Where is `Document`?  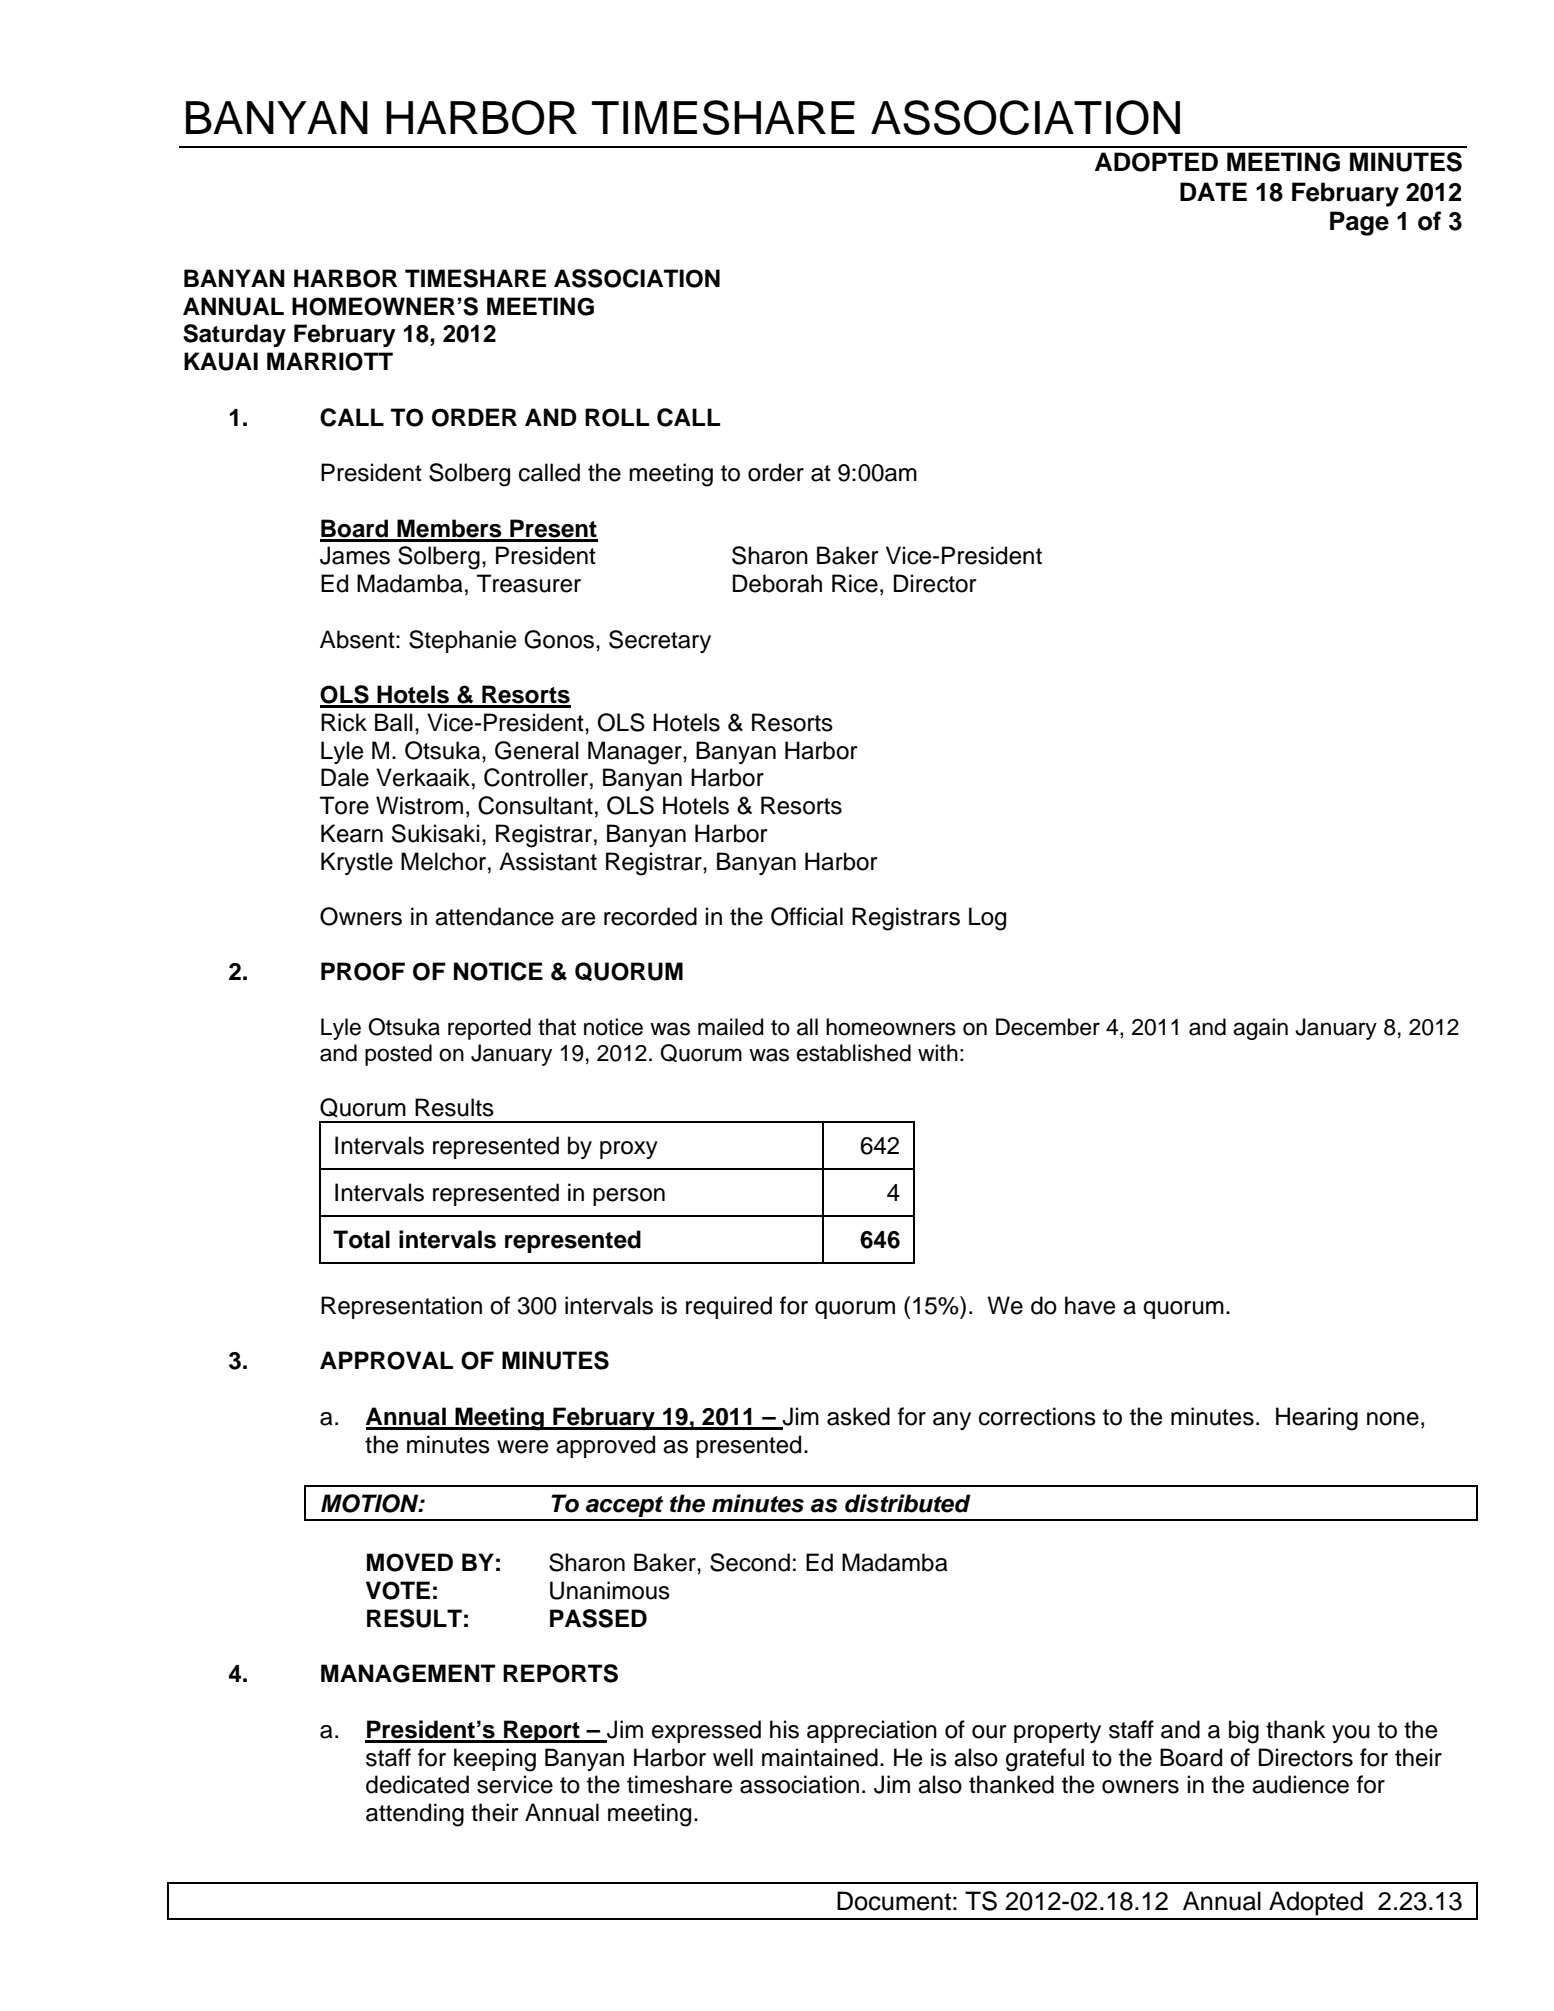 Document is located at coordinates (894, 1901).
